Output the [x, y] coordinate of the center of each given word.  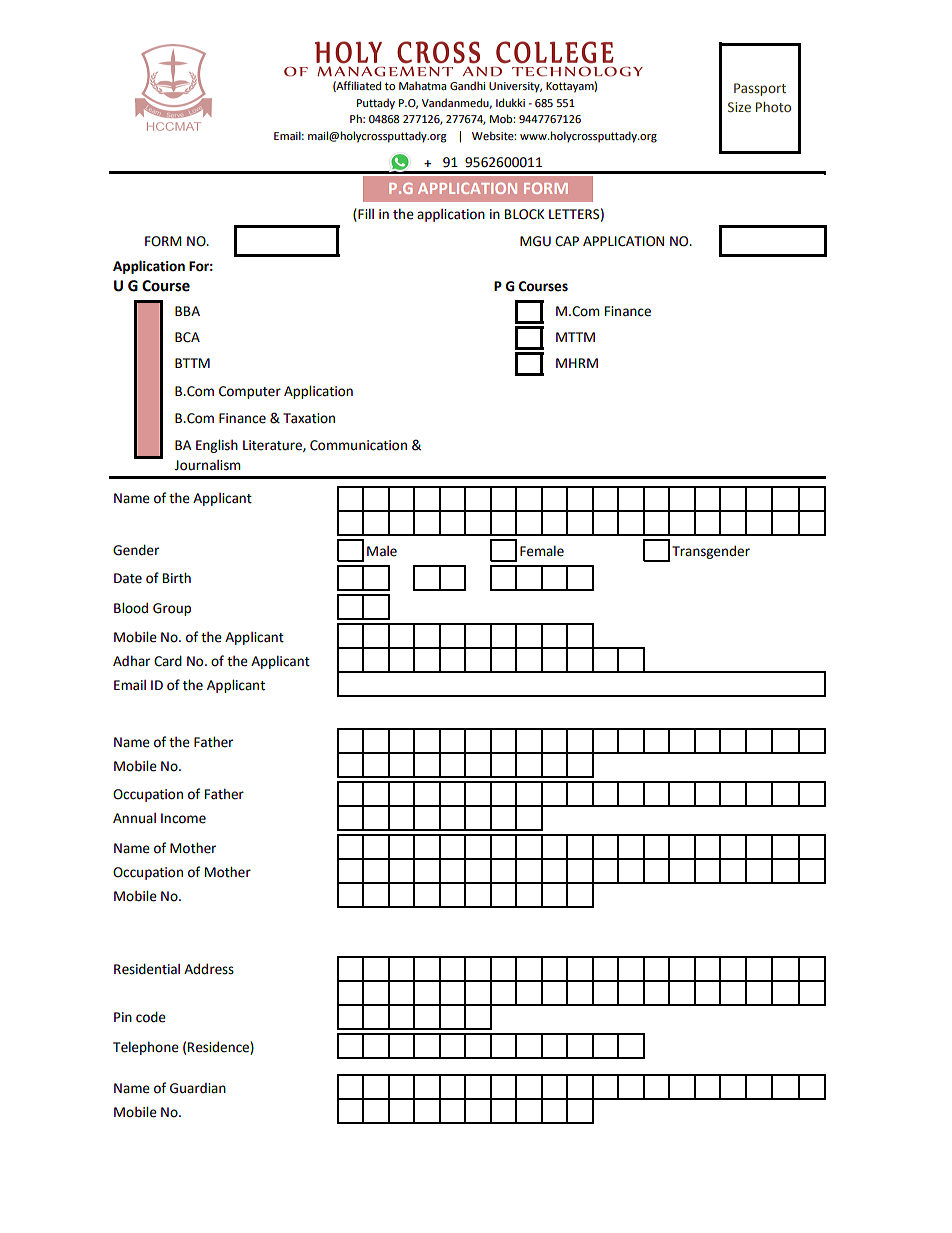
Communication [358, 445]
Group [172, 609]
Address [209, 969]
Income [183, 818]
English [217, 446]
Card [168, 661]
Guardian [198, 1088]
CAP [567, 241]
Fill [366, 213]
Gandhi [467, 86]
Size [739, 107]
